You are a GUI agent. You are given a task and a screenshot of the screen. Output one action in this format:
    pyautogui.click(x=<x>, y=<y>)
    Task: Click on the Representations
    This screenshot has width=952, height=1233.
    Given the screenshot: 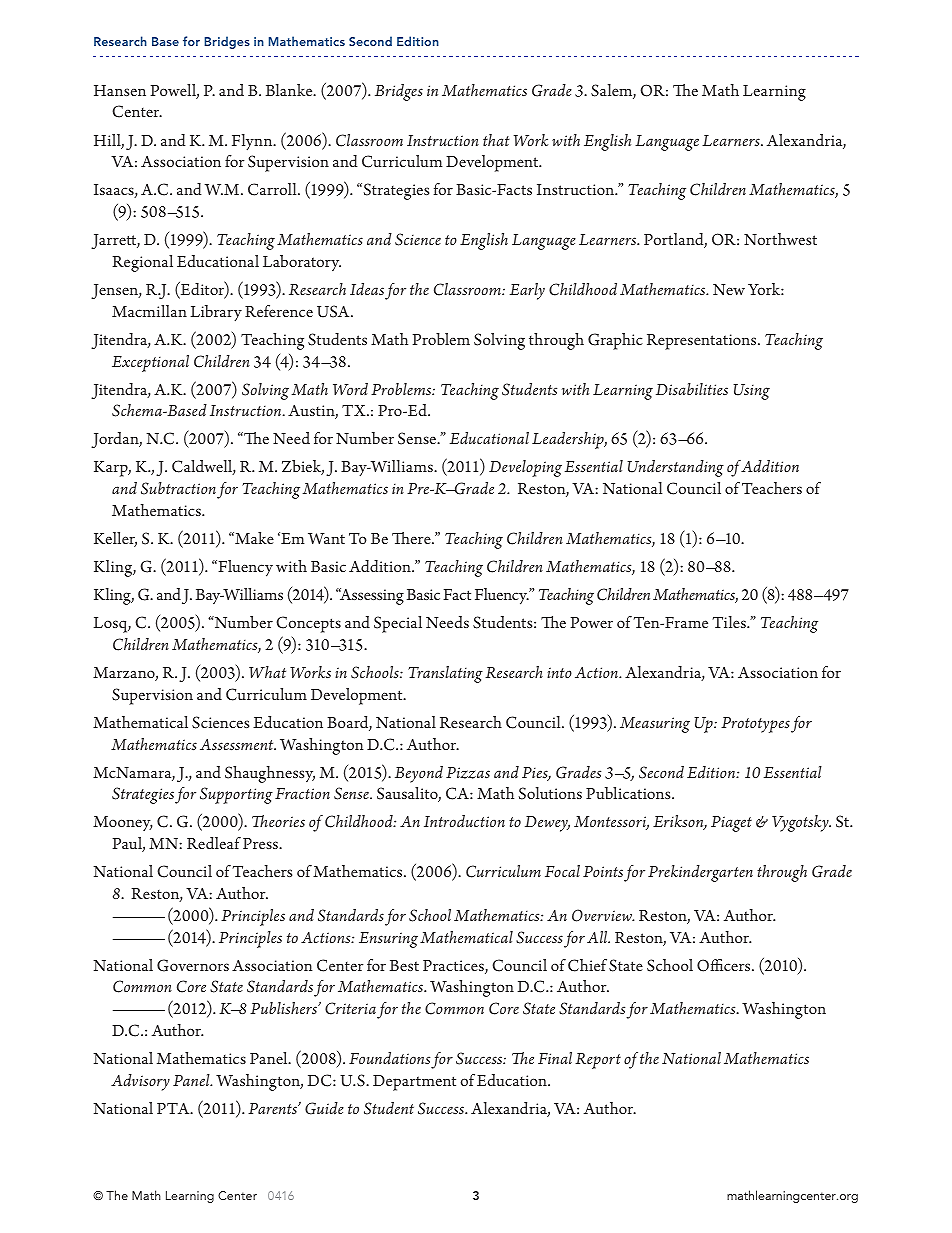 What is the action you would take?
    pyautogui.click(x=703, y=342)
